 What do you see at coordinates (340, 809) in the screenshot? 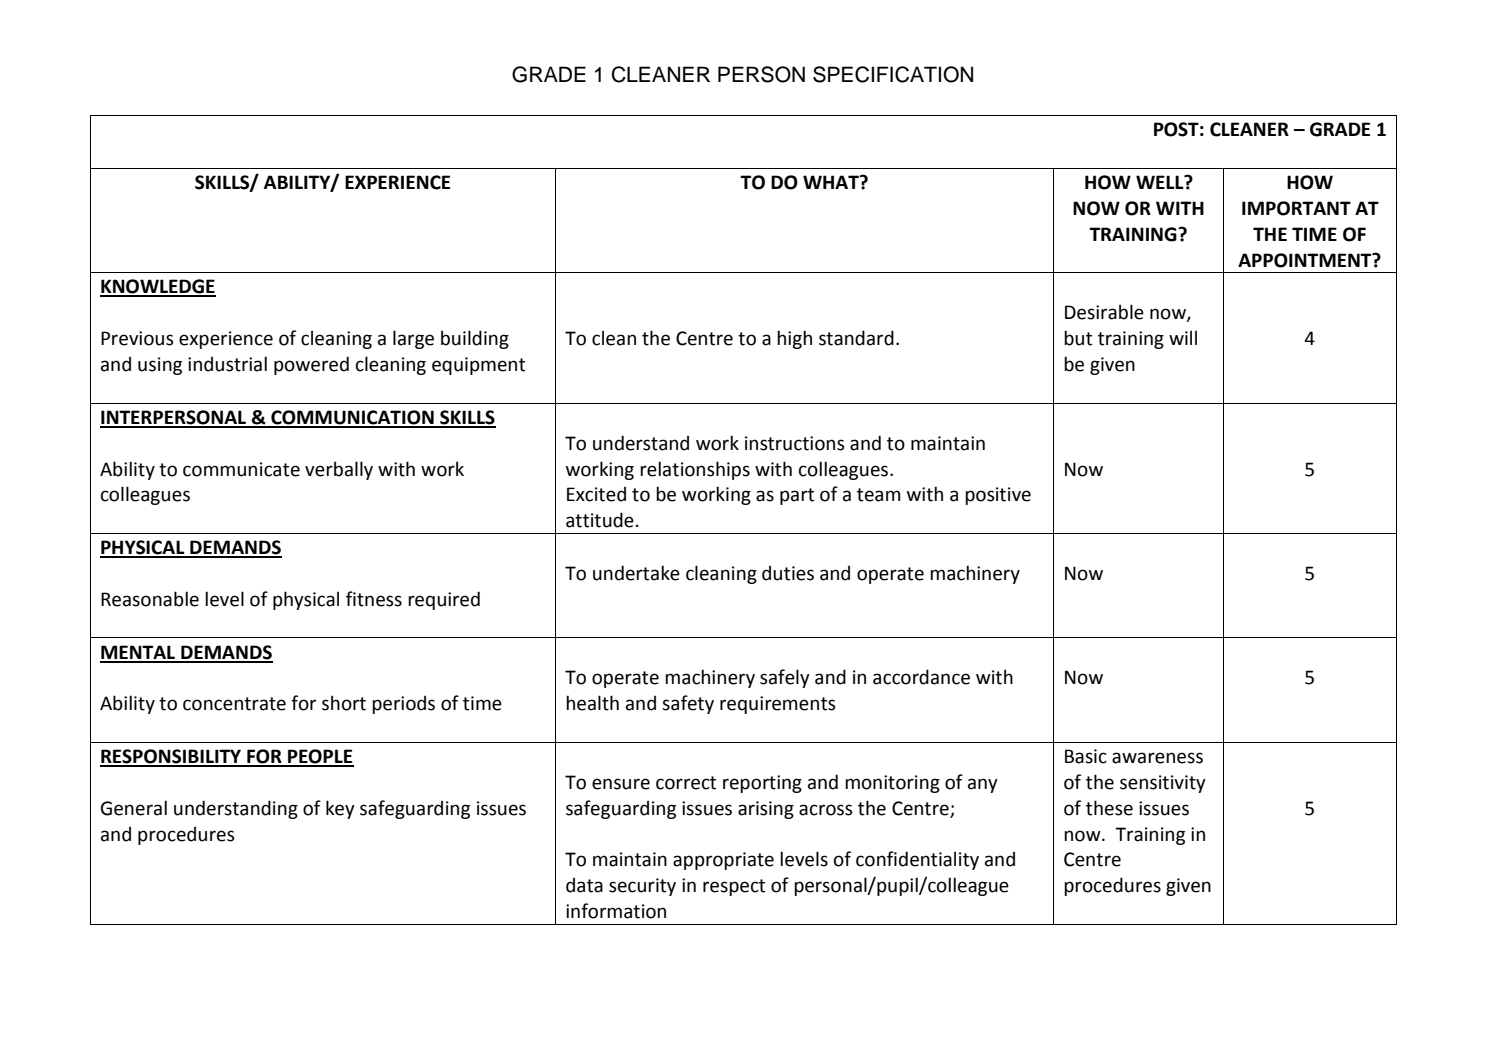
I see `key` at bounding box center [340, 809].
